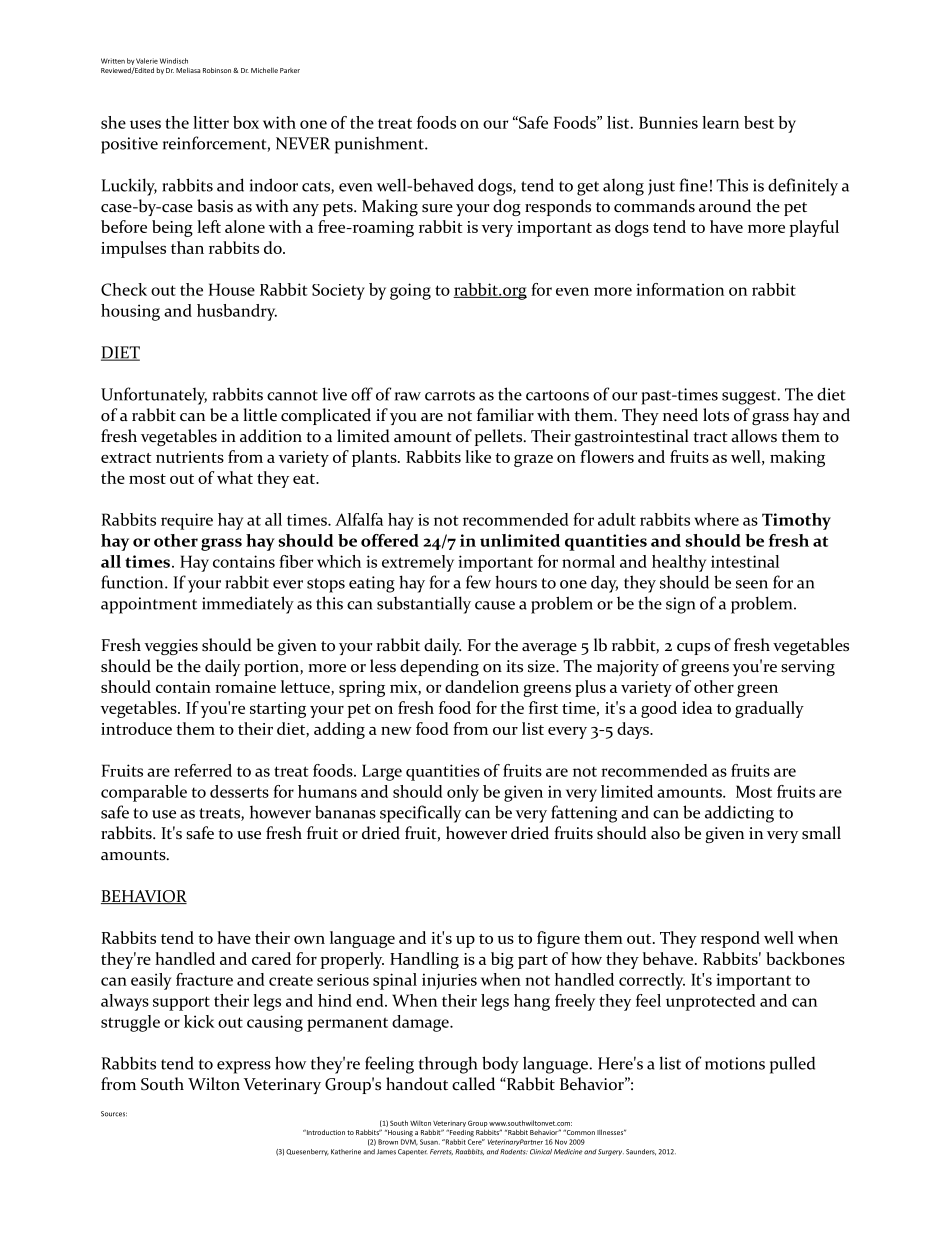 The image size is (952, 1233). Describe the element at coordinates (144, 793) in the screenshot. I see `comparable` at that location.
